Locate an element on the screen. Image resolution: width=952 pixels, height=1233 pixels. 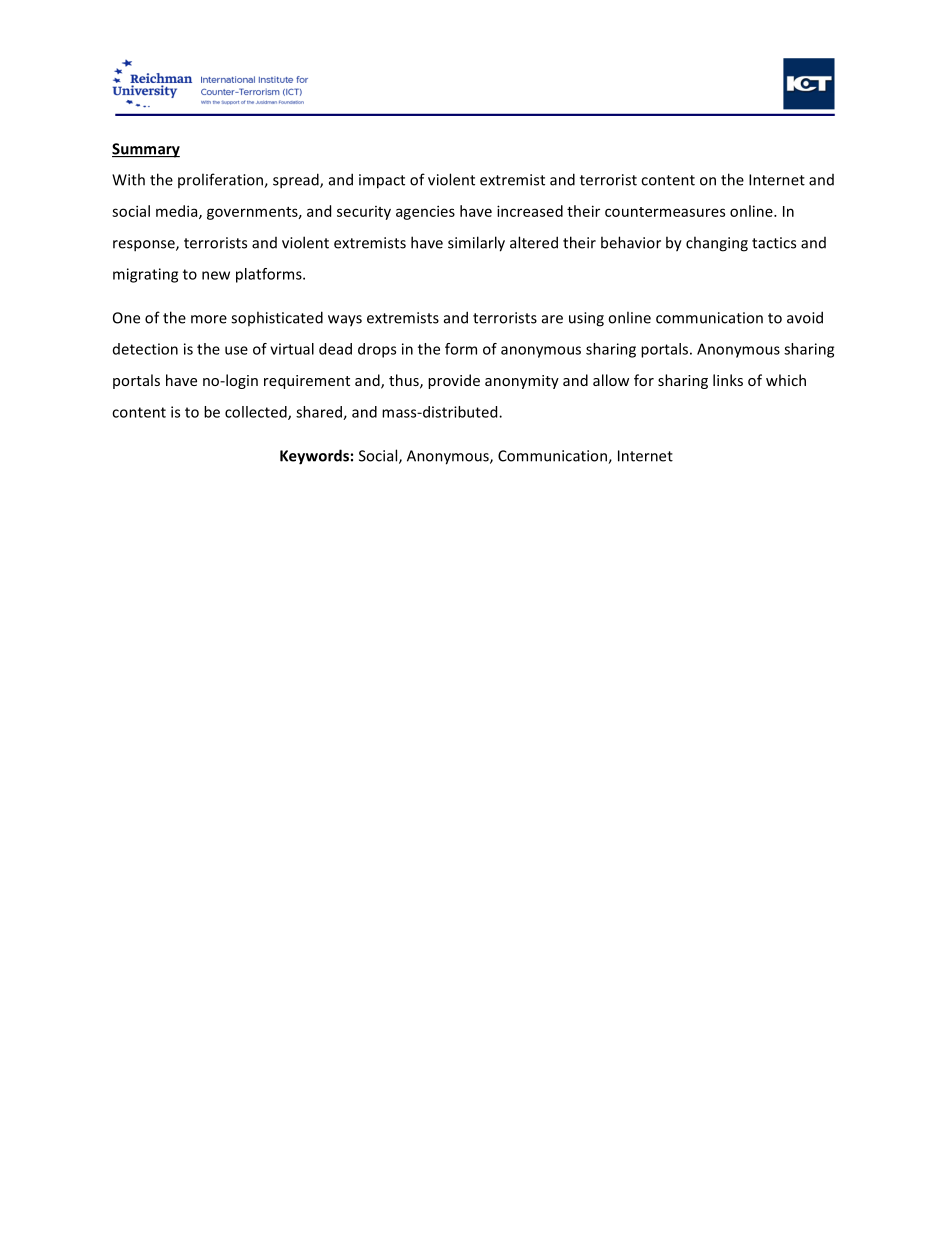
using is located at coordinates (586, 319).
